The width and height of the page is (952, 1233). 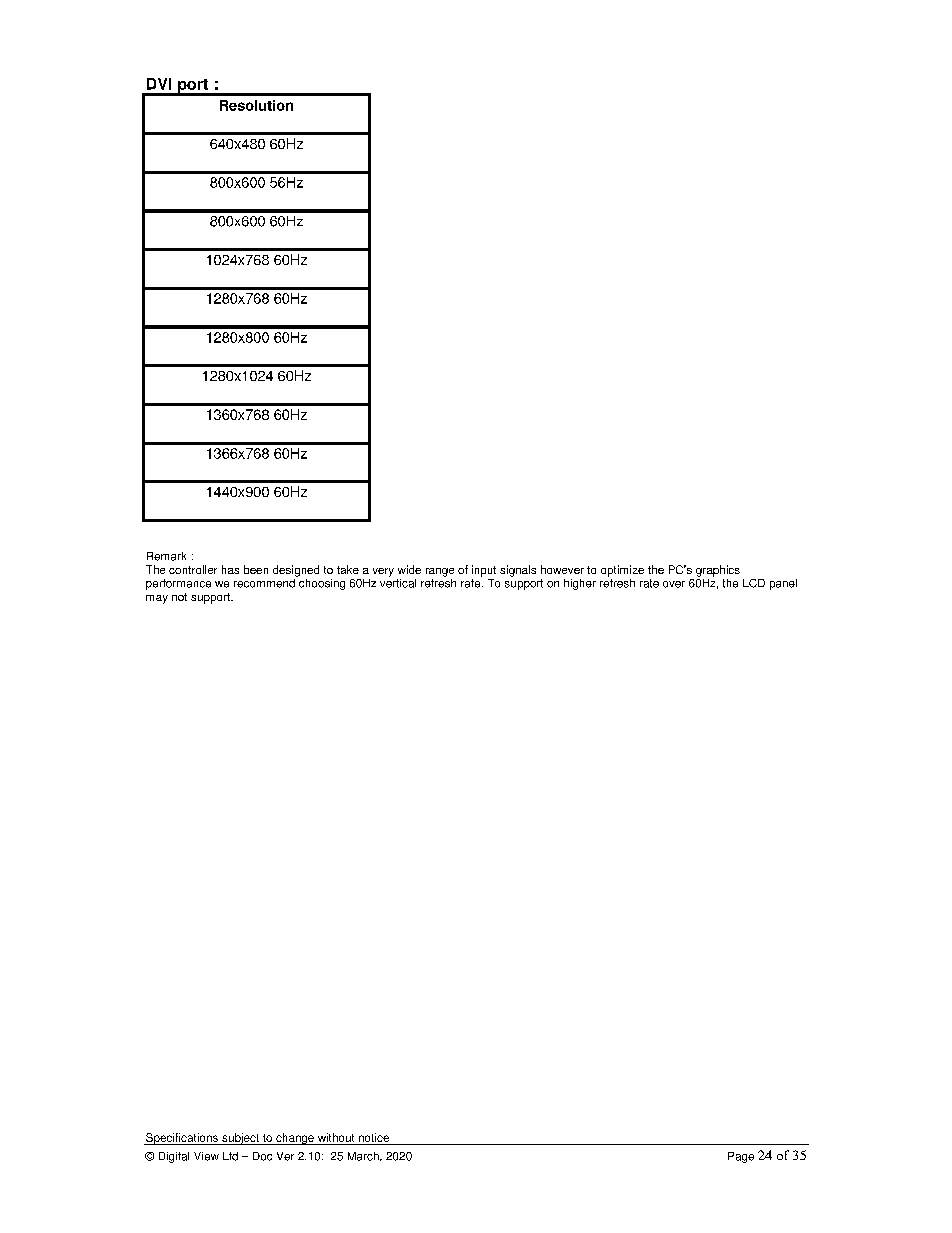 What do you see at coordinates (230, 569) in the page?
I see `has` at bounding box center [230, 569].
